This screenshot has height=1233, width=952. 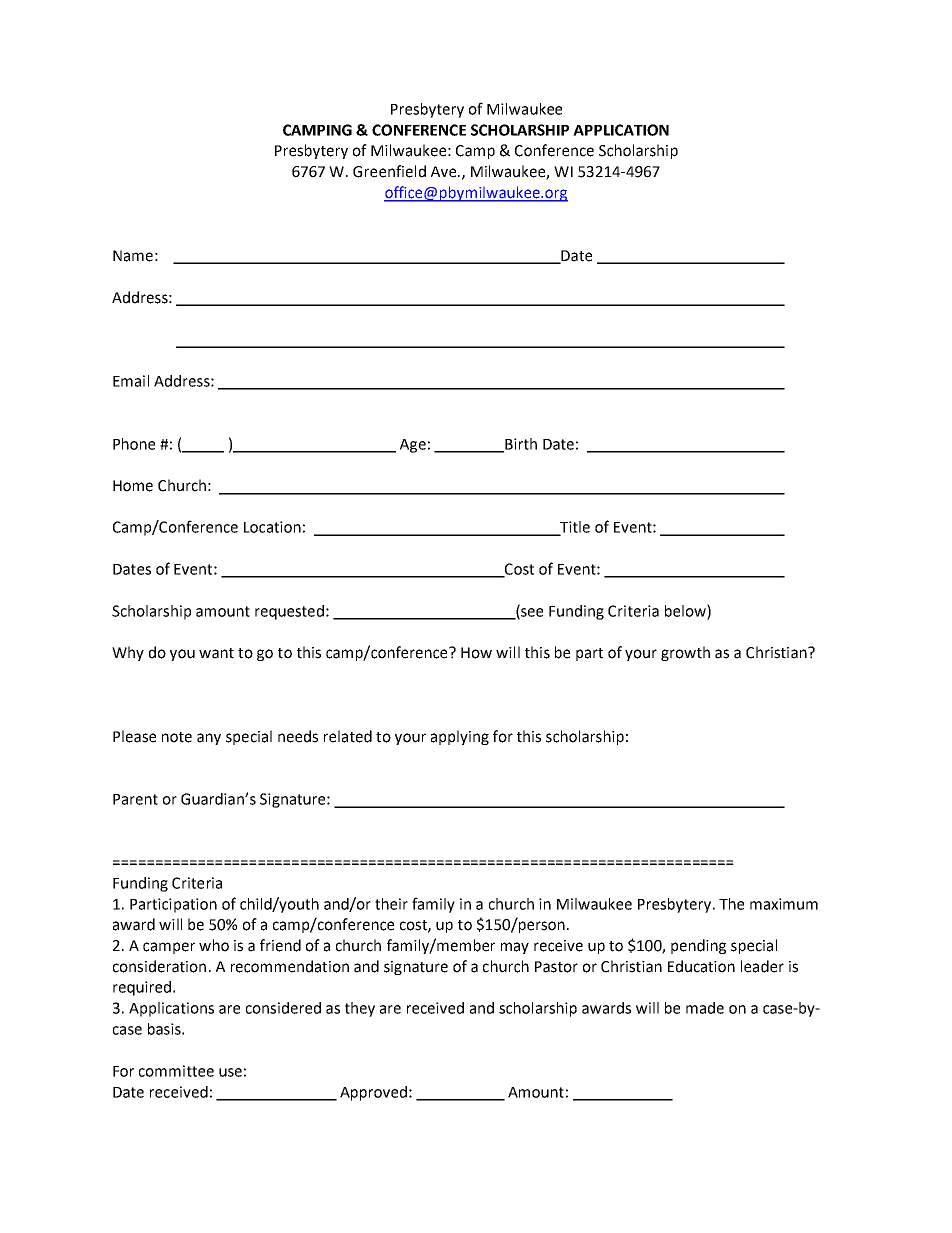 I want to click on Home, so click(x=133, y=486).
